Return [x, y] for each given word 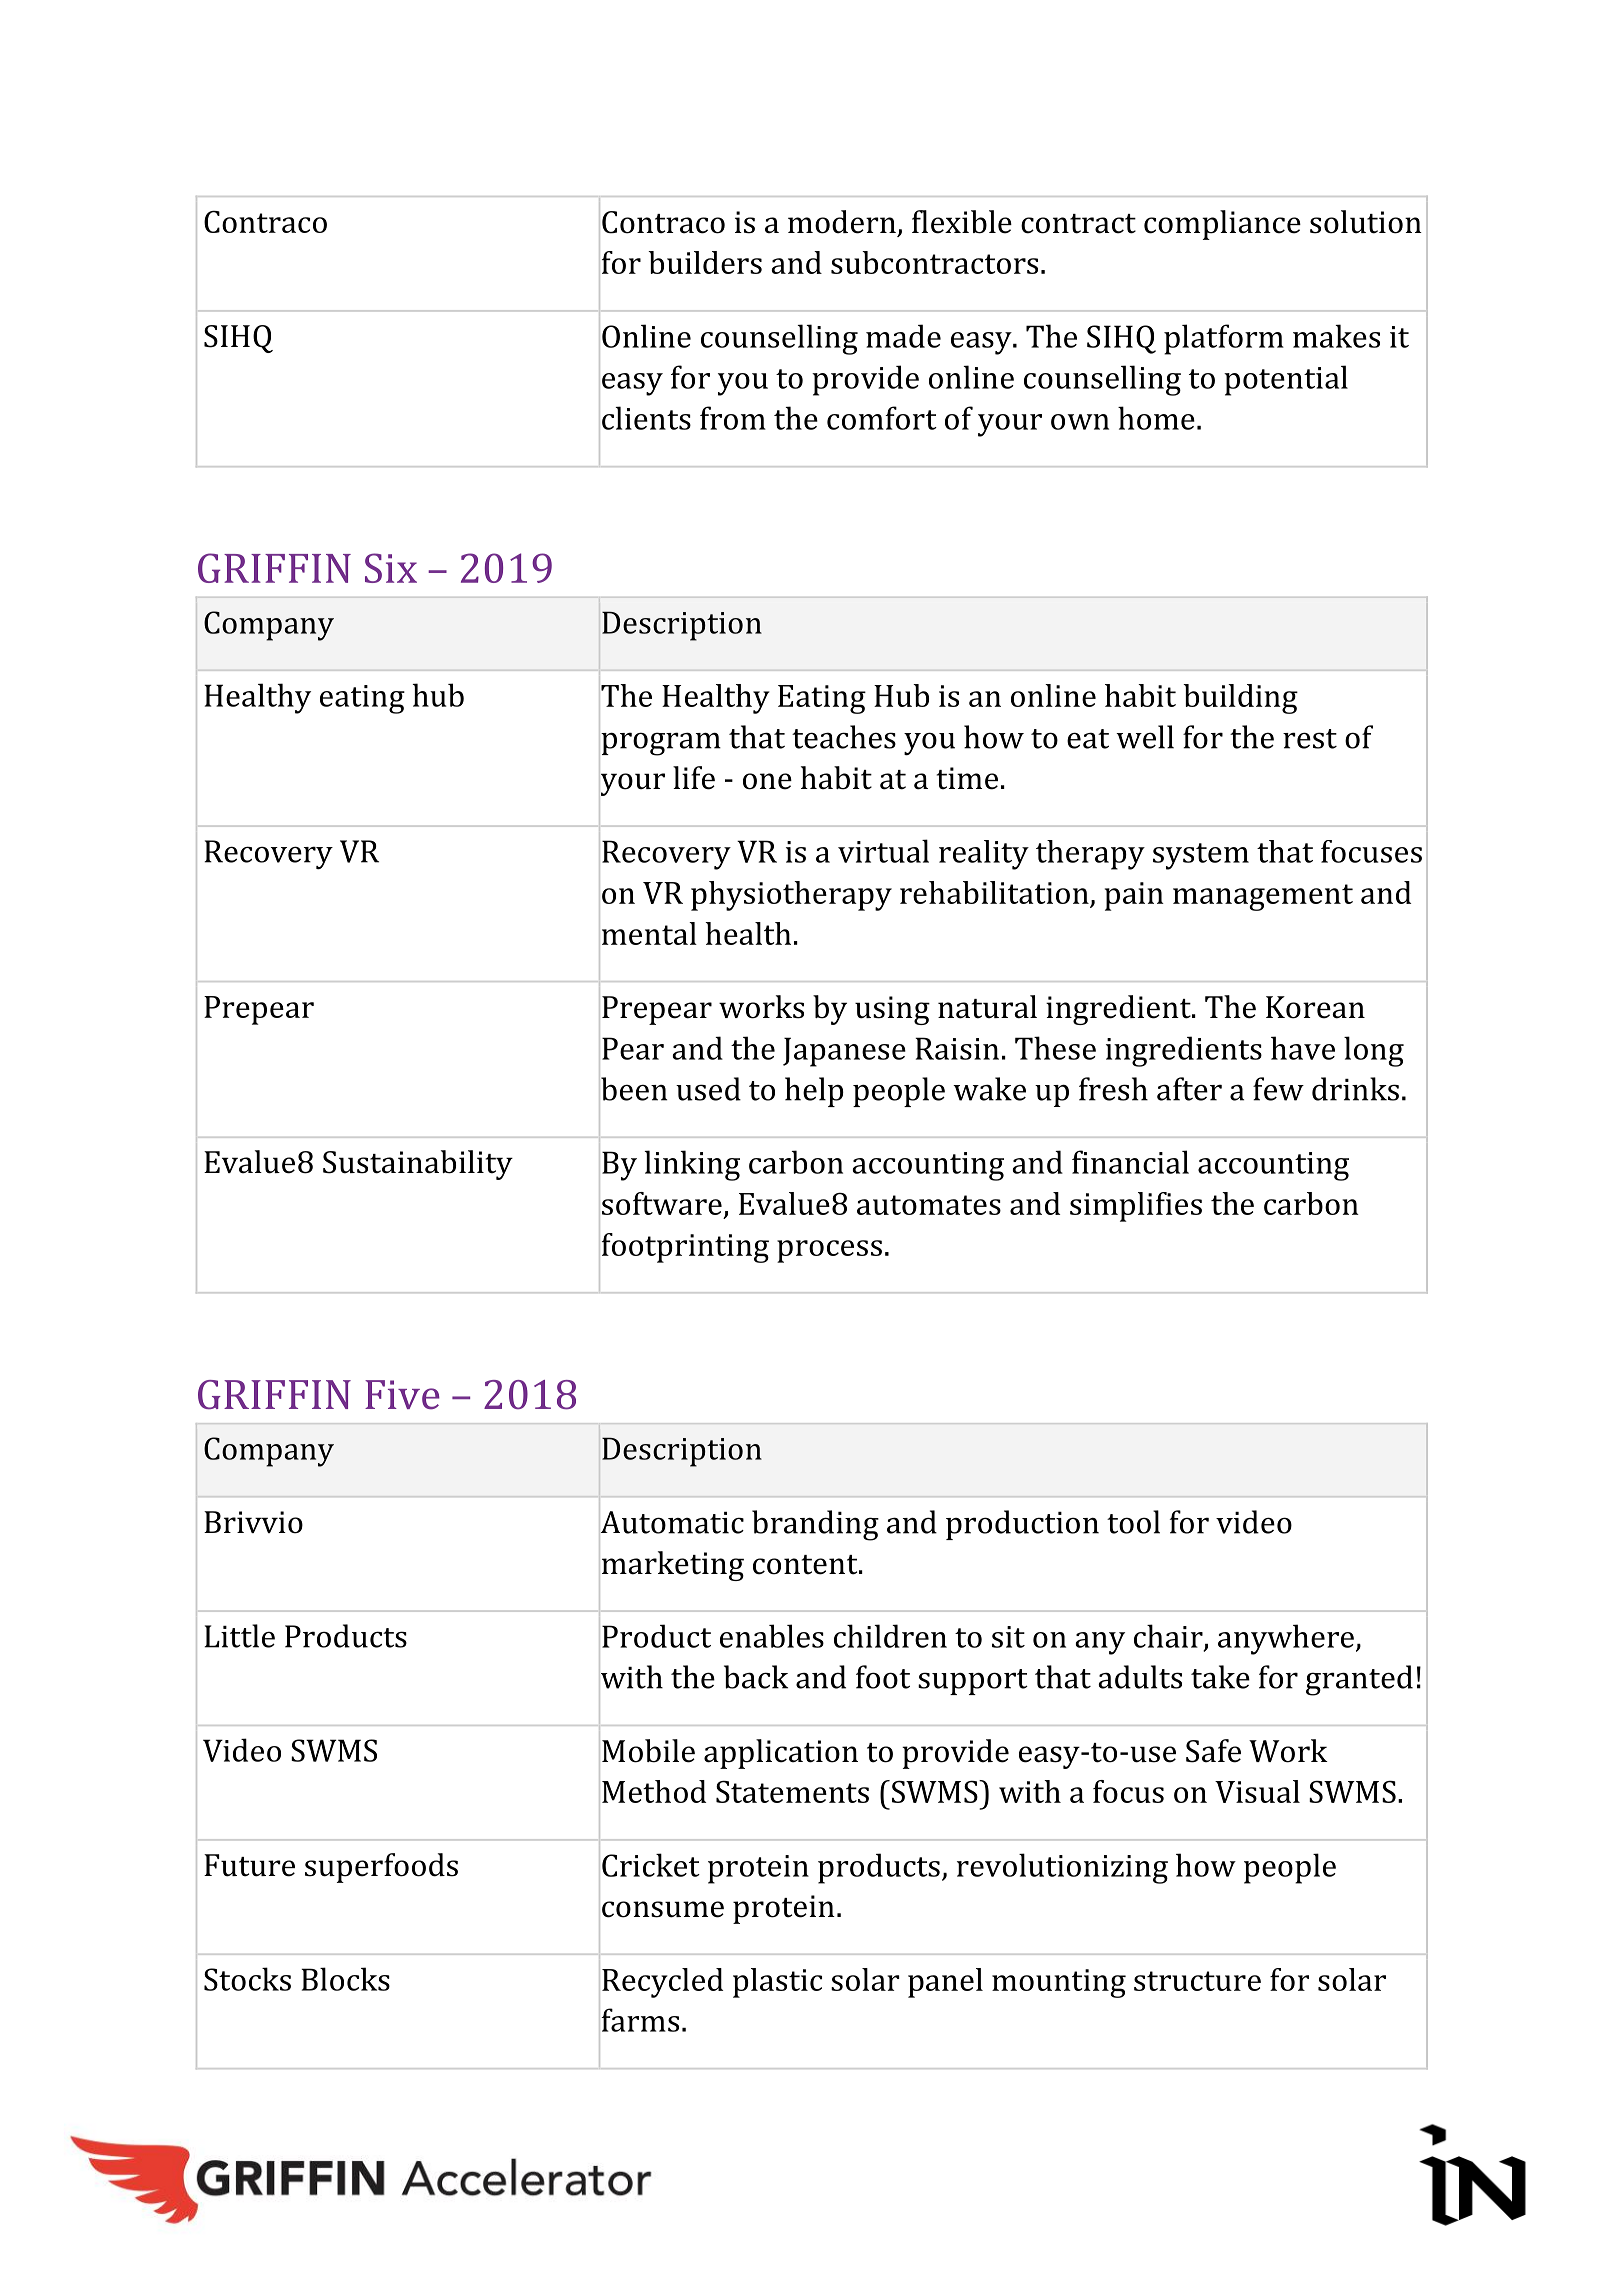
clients [646, 418]
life [694, 778]
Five [402, 1394]
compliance [1222, 225]
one [767, 781]
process [829, 1251]
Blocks [345, 1979]
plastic [777, 1983]
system [1201, 856]
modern [842, 222]
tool [1133, 1522]
